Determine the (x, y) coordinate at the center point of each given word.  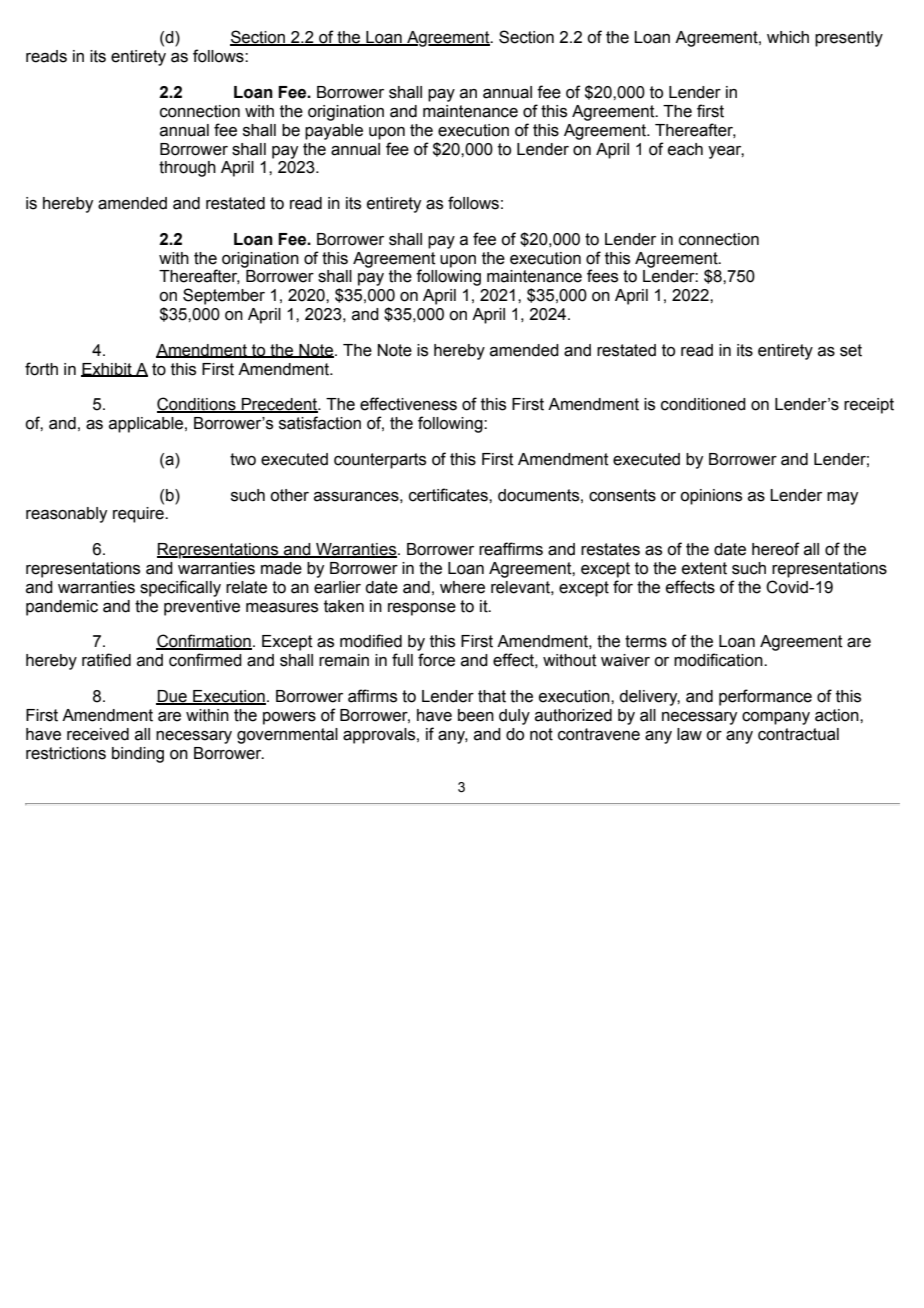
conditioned (703, 404)
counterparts (380, 461)
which (788, 37)
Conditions (197, 405)
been (476, 715)
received (98, 734)
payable (334, 132)
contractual (798, 734)
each (685, 149)
